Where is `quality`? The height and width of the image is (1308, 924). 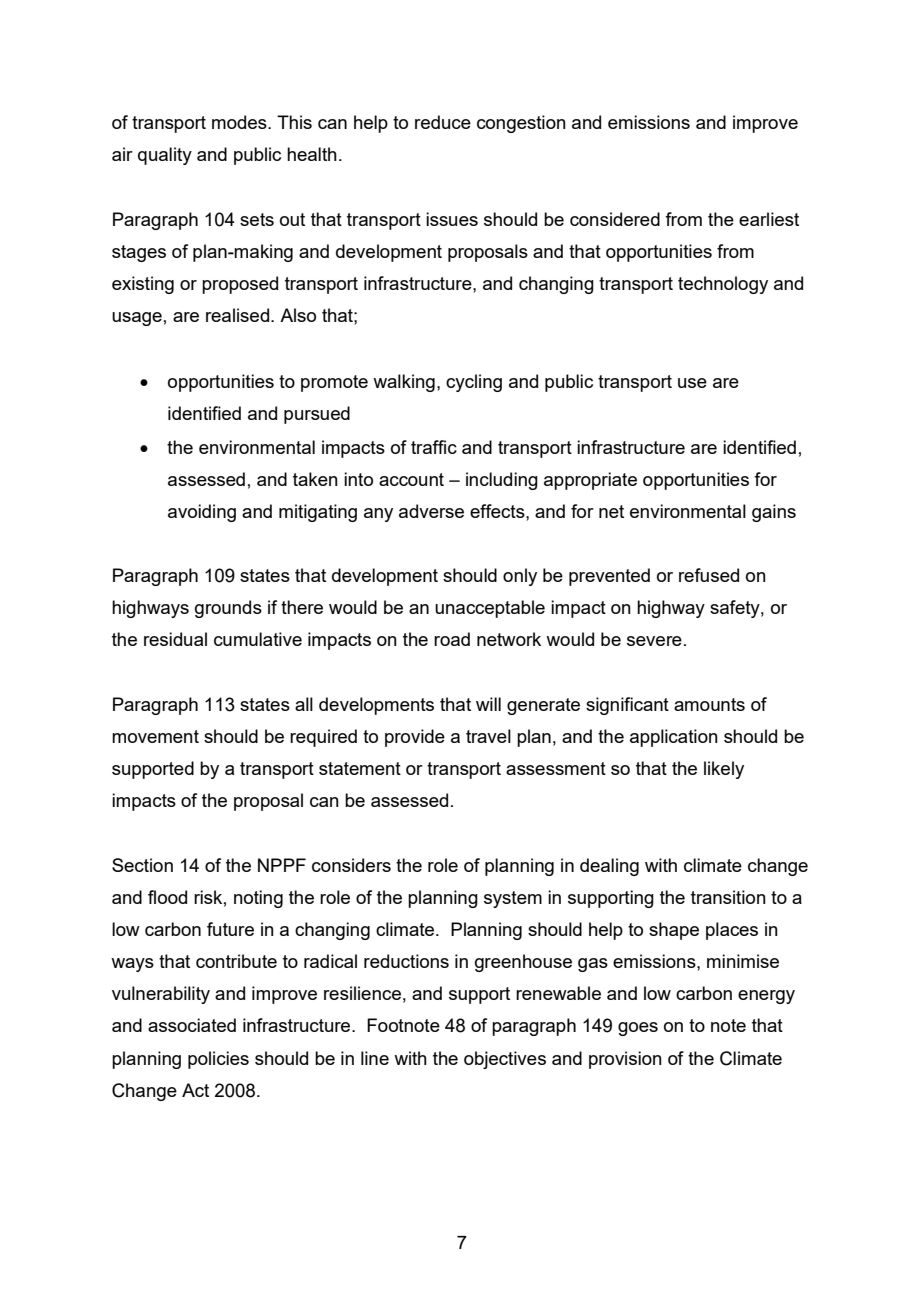
quality is located at coordinates (165, 156).
